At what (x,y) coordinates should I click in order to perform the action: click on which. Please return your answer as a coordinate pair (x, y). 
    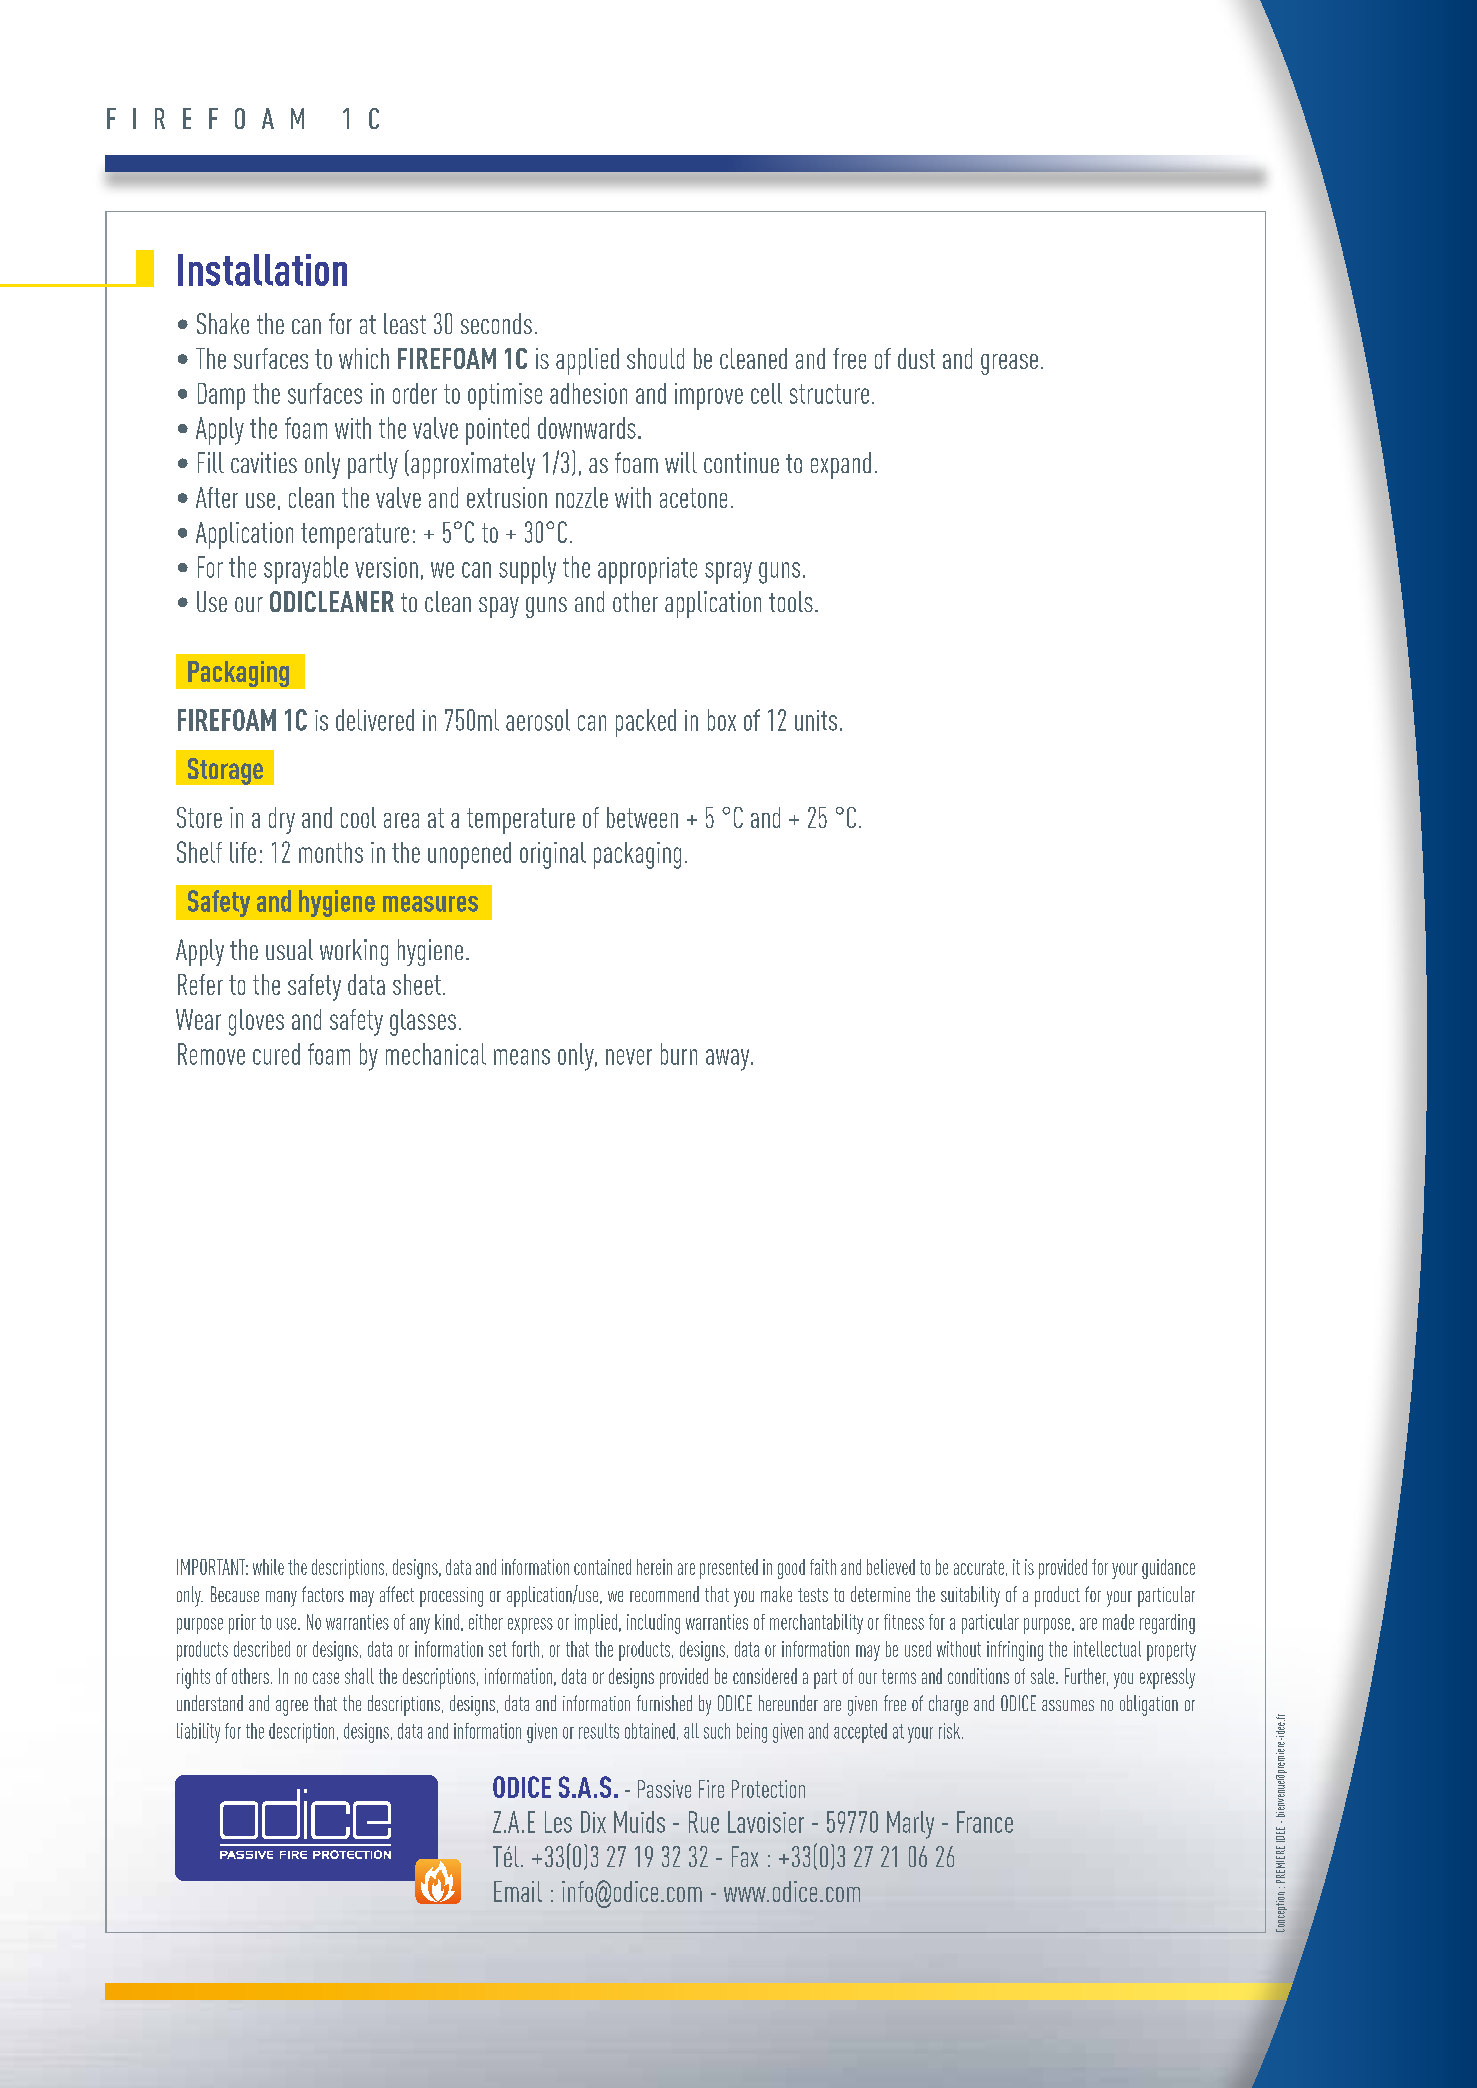
    Looking at the image, I should click on (364, 358).
